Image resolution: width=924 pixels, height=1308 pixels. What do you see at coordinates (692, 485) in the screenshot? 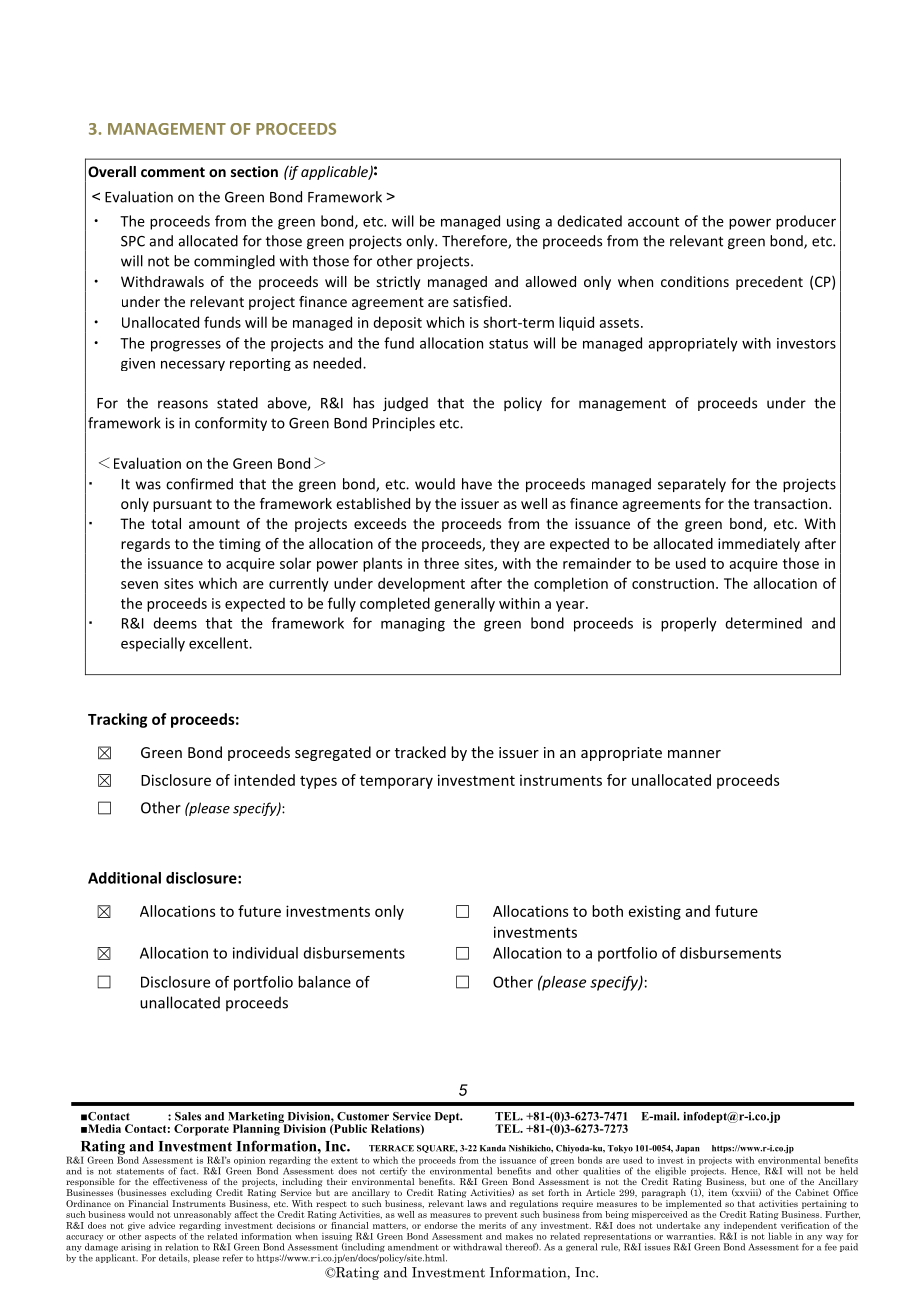
I see `separately` at bounding box center [692, 485].
